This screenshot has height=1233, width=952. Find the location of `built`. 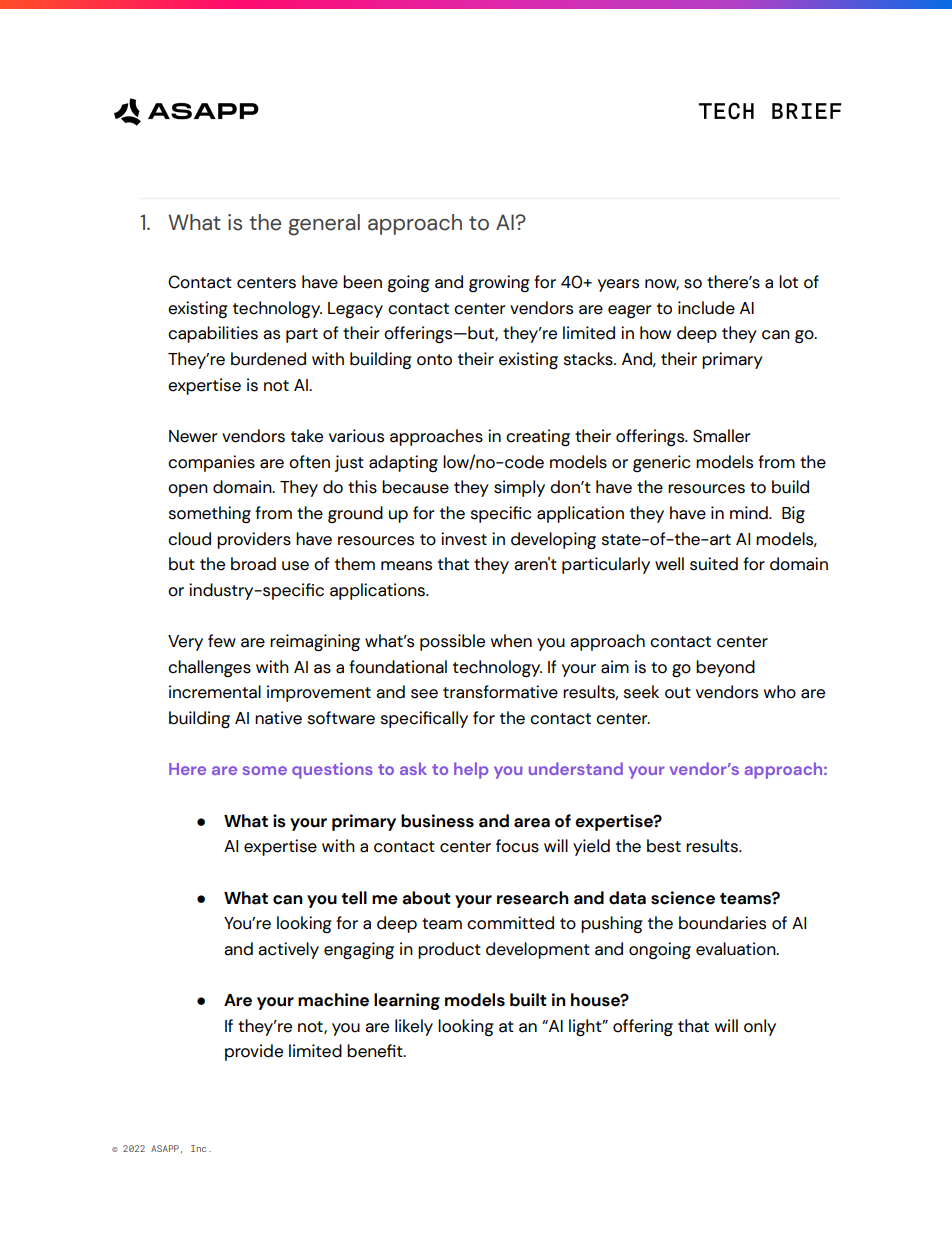

built is located at coordinates (528, 1000).
